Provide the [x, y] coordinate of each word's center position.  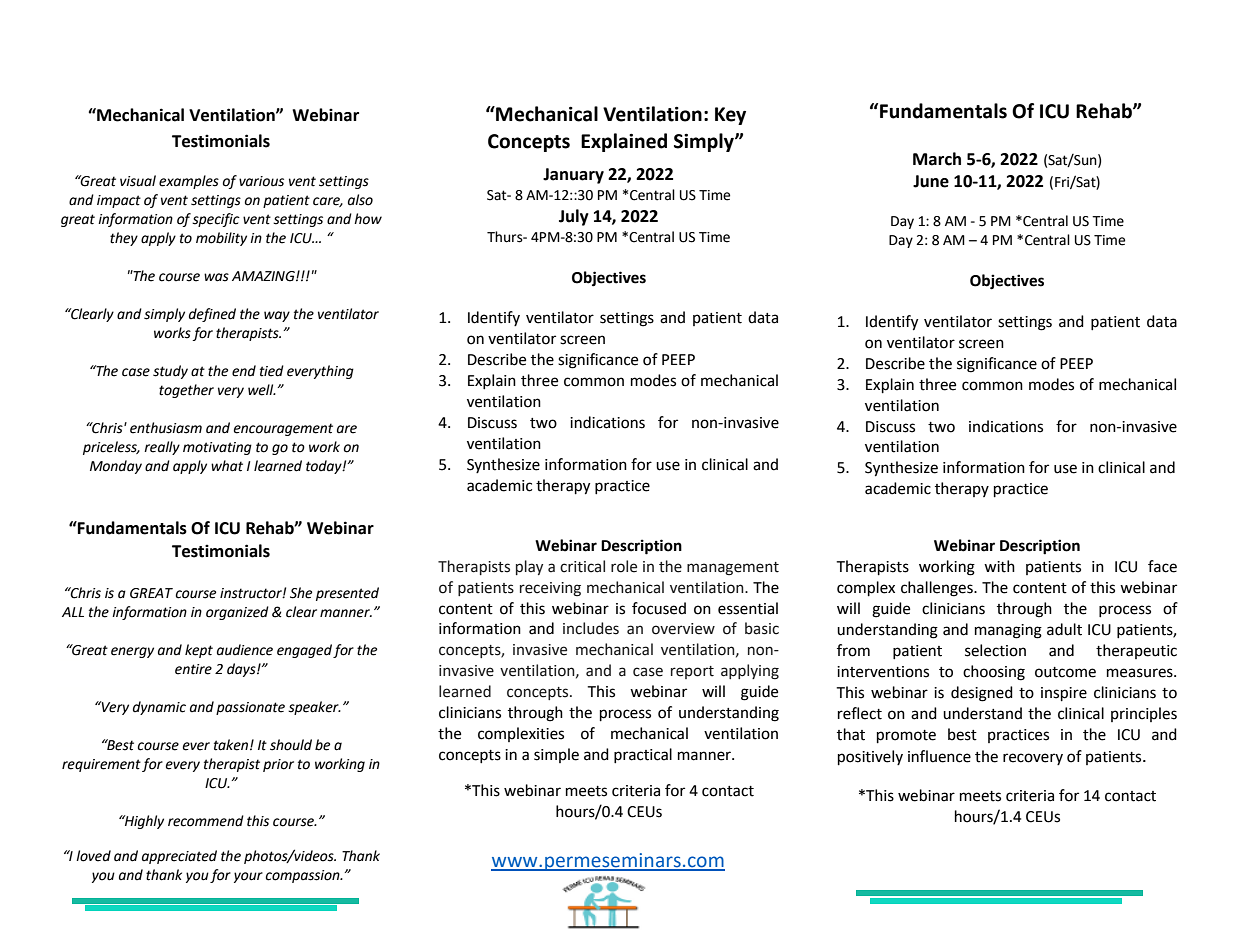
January [573, 176]
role [624, 566]
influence [939, 756]
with [999, 566]
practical [643, 755]
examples [189, 182]
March [937, 159]
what [227, 466]
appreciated [179, 857]
